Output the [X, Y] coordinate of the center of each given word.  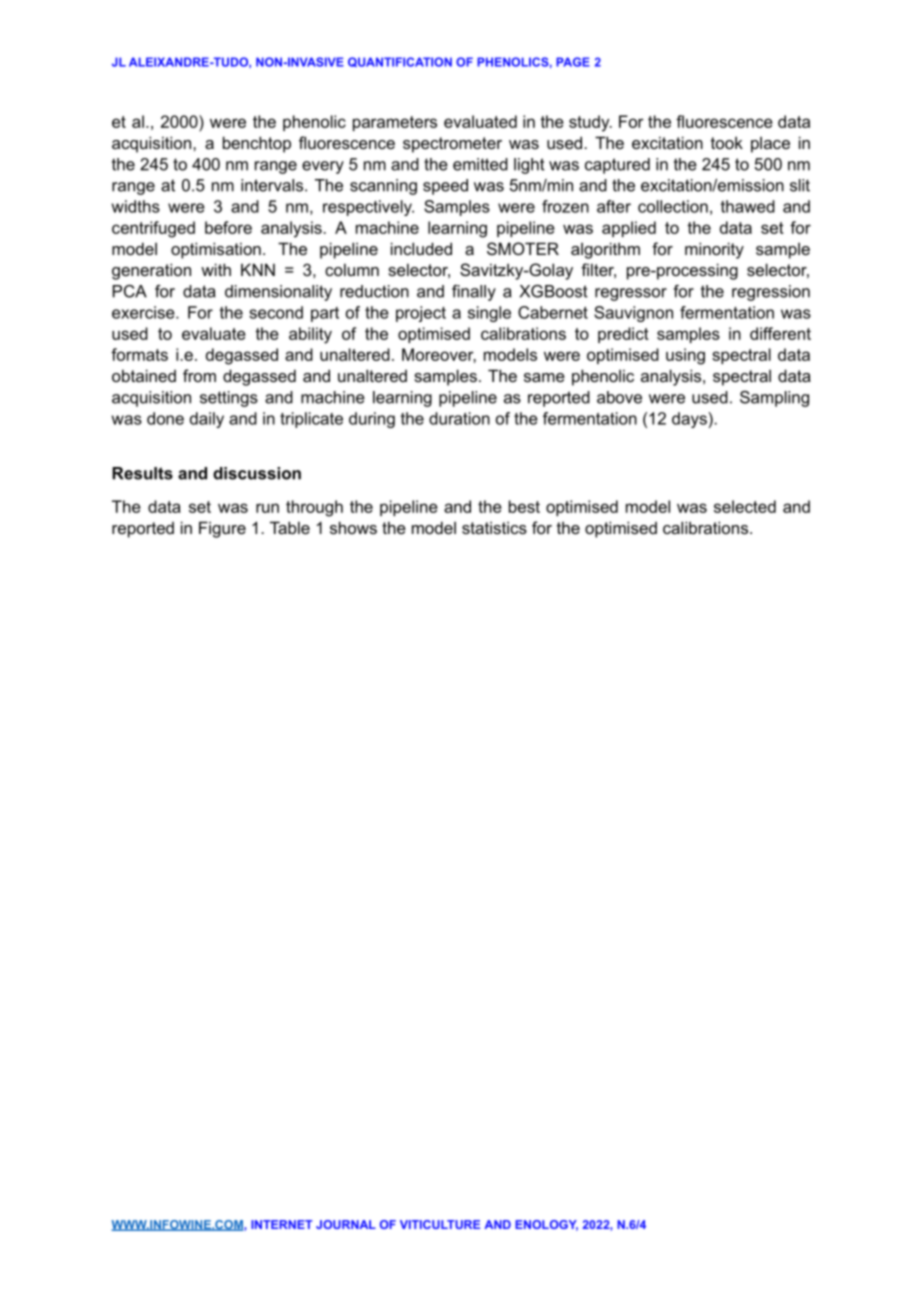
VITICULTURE [440, 1224]
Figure [222, 529]
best [524, 506]
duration [459, 418]
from [199, 375]
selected [745, 506]
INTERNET [282, 1224]
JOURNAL [346, 1224]
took [727, 142]
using [685, 356]
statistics [494, 527]
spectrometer [452, 145]
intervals [273, 185]
